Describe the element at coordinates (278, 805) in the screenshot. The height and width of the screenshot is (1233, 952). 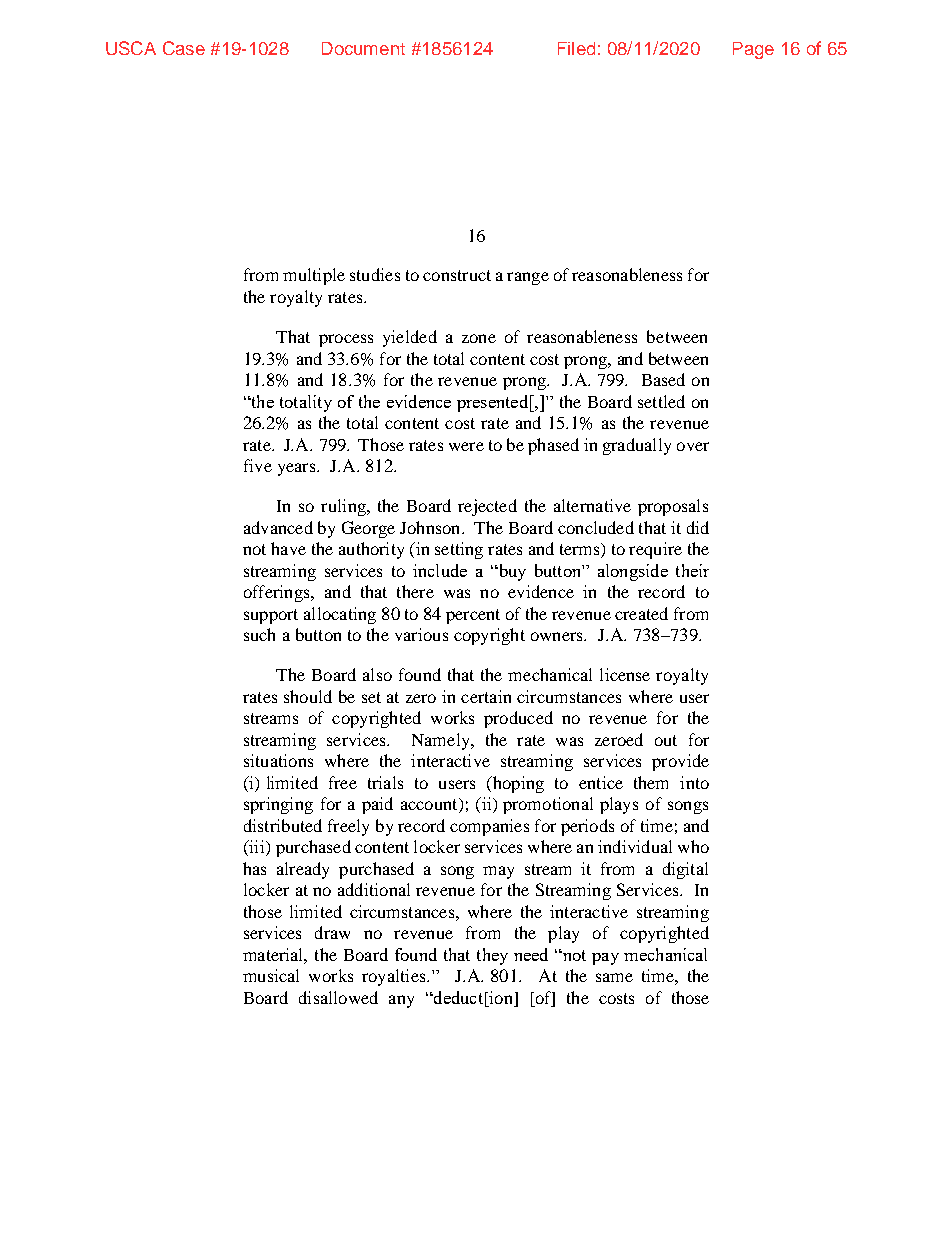
I see `springing` at that location.
